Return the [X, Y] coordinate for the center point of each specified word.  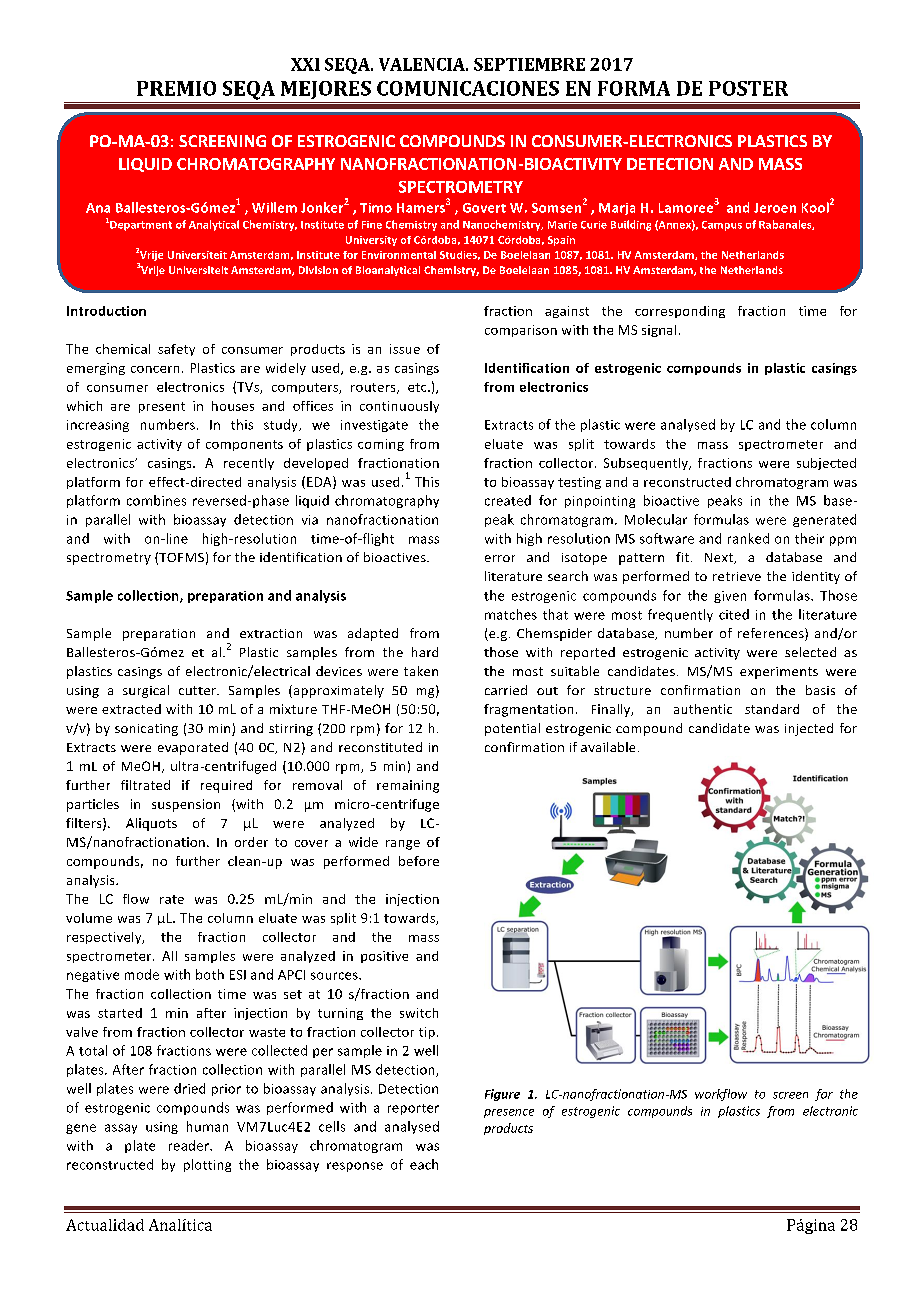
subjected [826, 464]
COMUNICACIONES [468, 88]
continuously [399, 407]
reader [190, 1145]
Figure [502, 1095]
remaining [408, 786]
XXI [305, 64]
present [162, 407]
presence [509, 1113]
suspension [186, 805]
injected [809, 729]
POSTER [748, 88]
